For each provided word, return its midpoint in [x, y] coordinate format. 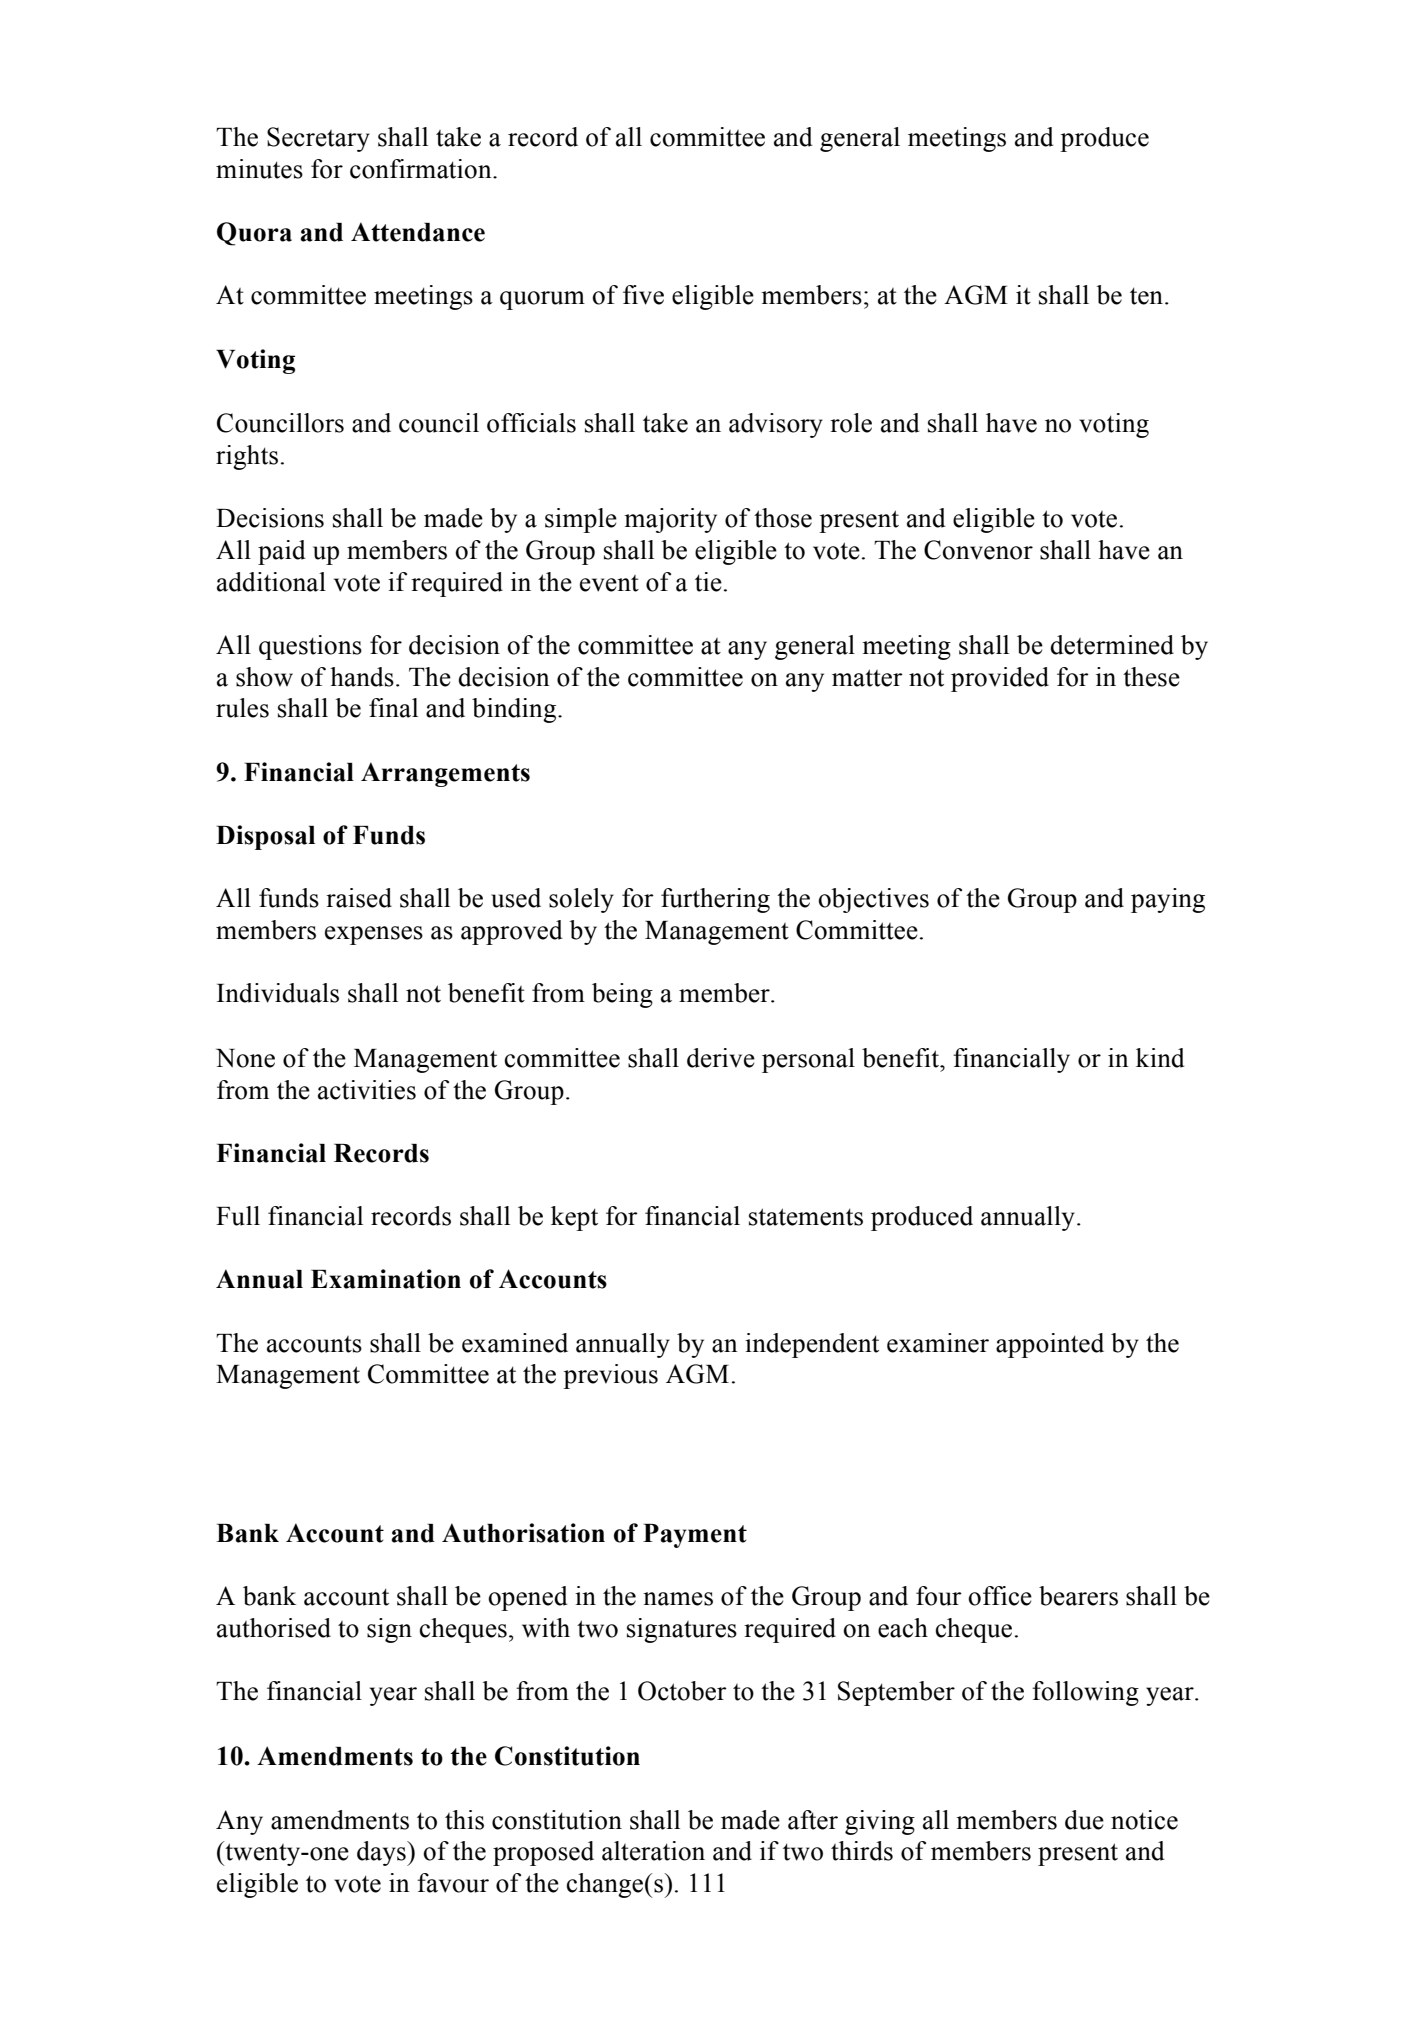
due [1084, 1820]
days [382, 1853]
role [851, 423]
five [643, 295]
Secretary [318, 139]
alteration [653, 1851]
